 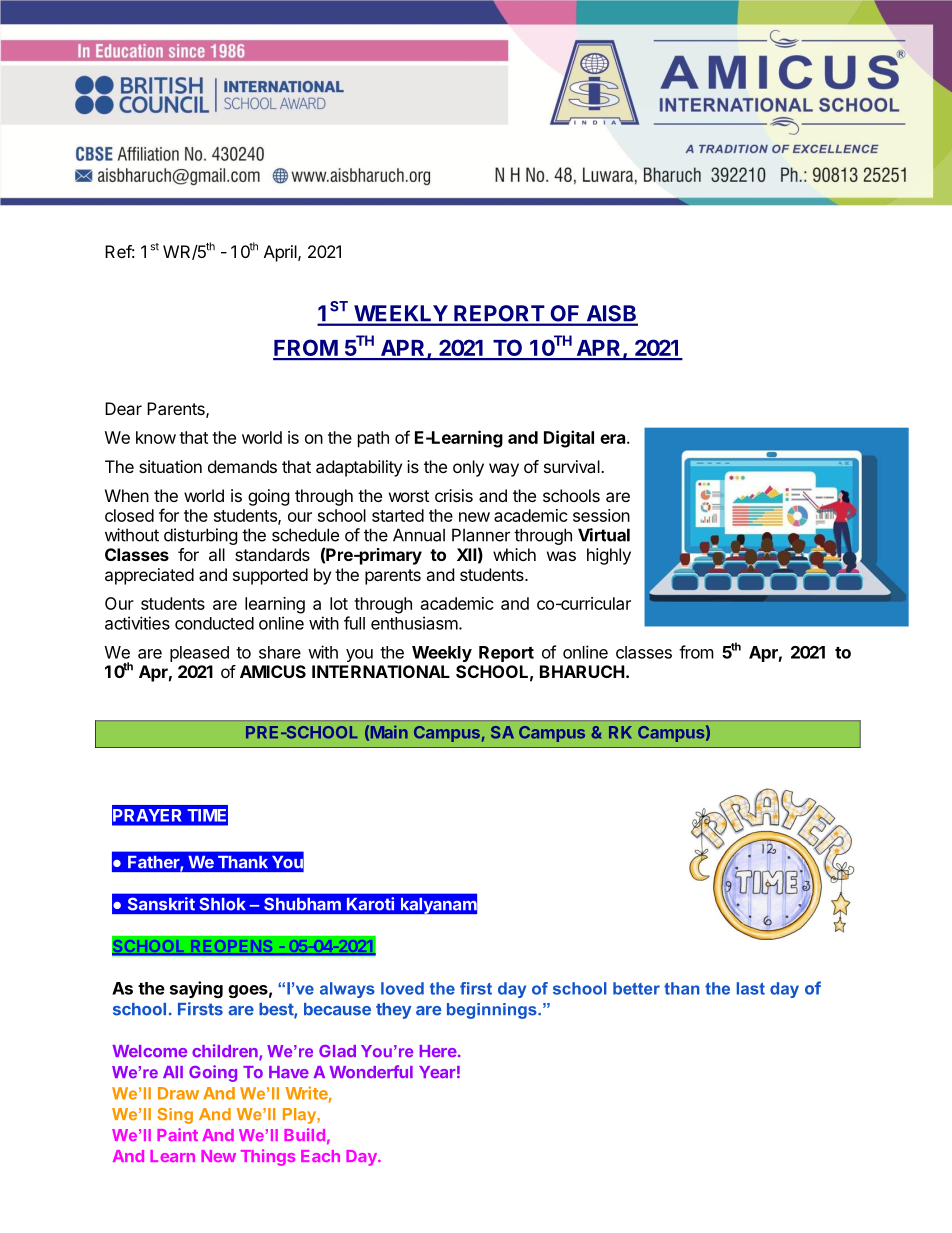 What do you see at coordinates (609, 556) in the screenshot?
I see `highly` at bounding box center [609, 556].
